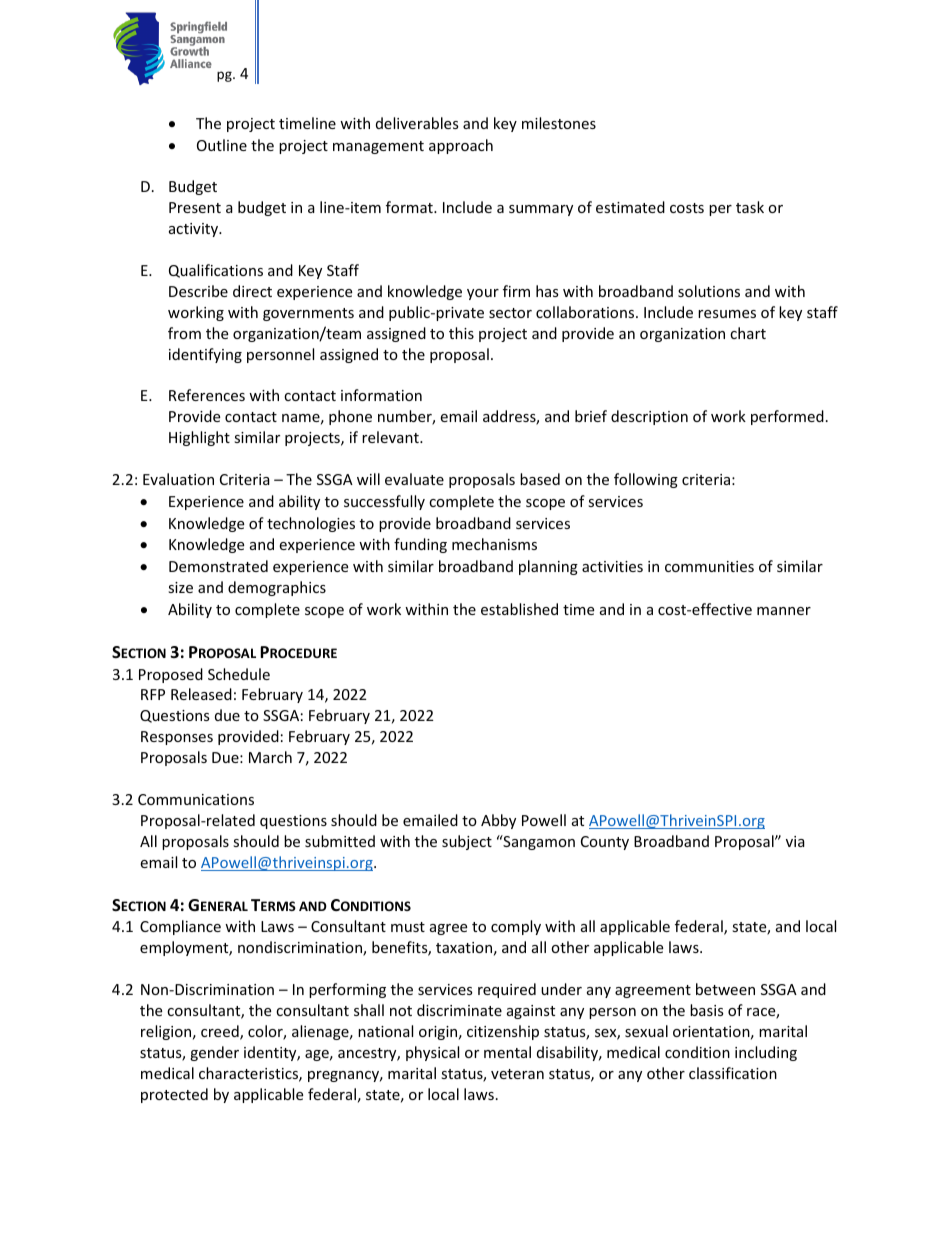 The height and width of the screenshot is (1233, 952). I want to click on Present, so click(195, 207).
